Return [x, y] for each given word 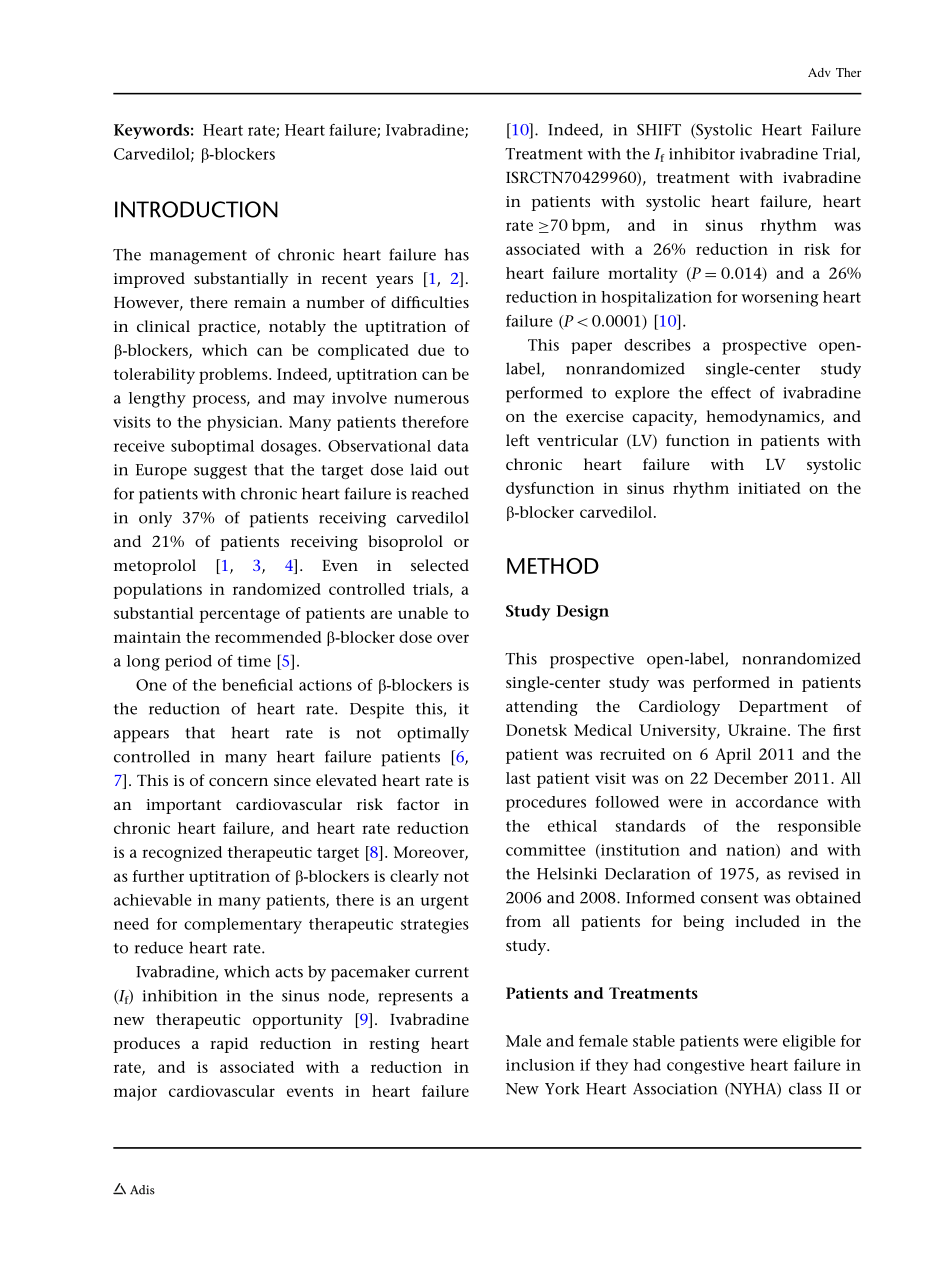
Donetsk [536, 730]
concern [238, 782]
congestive [706, 1066]
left [517, 440]
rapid [229, 1045]
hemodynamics [764, 418]
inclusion [540, 1065]
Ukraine [757, 730]
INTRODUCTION [196, 209]
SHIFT [659, 130]
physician [244, 423]
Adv [819, 72]
